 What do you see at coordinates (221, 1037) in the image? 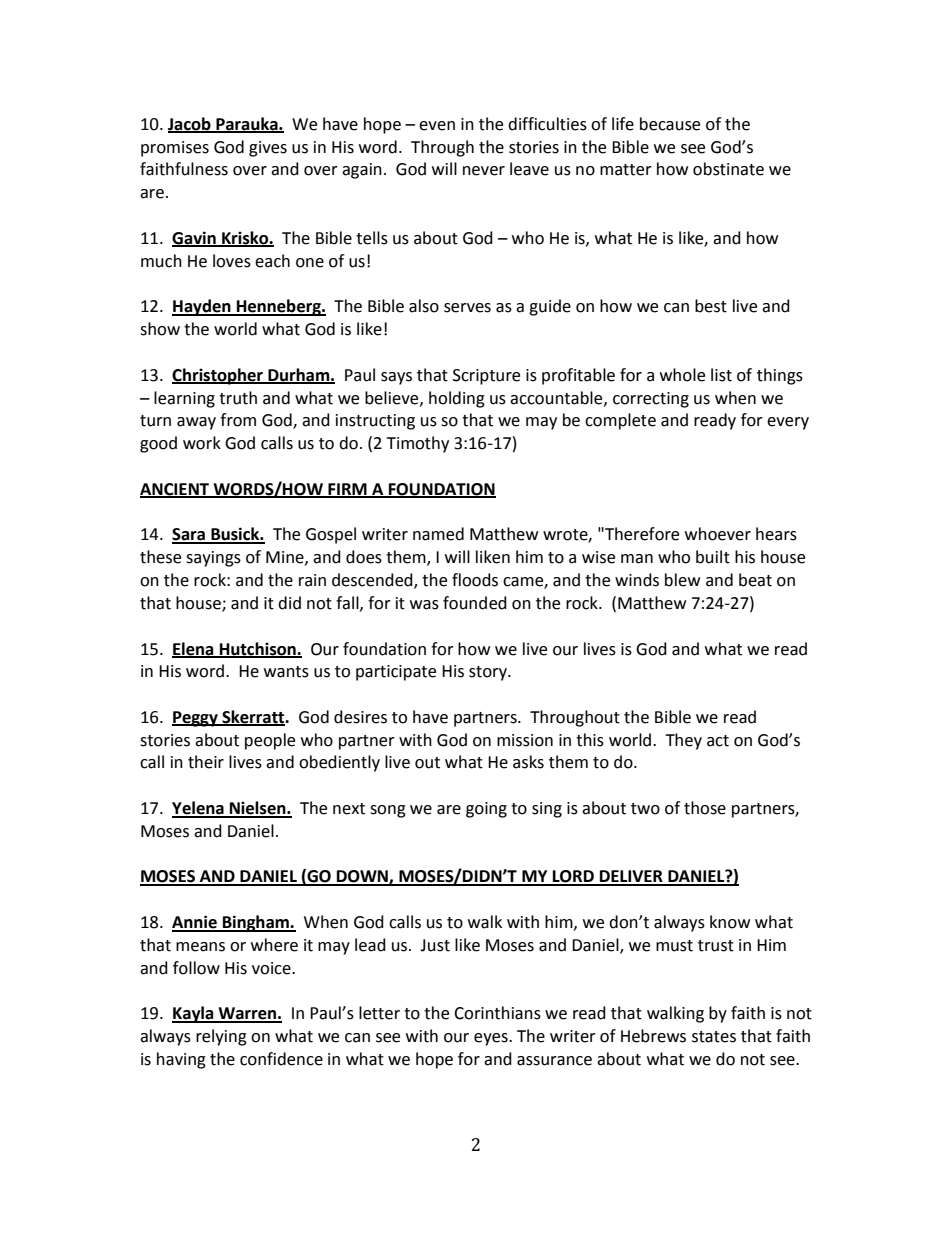
I see `relying` at bounding box center [221, 1037].
